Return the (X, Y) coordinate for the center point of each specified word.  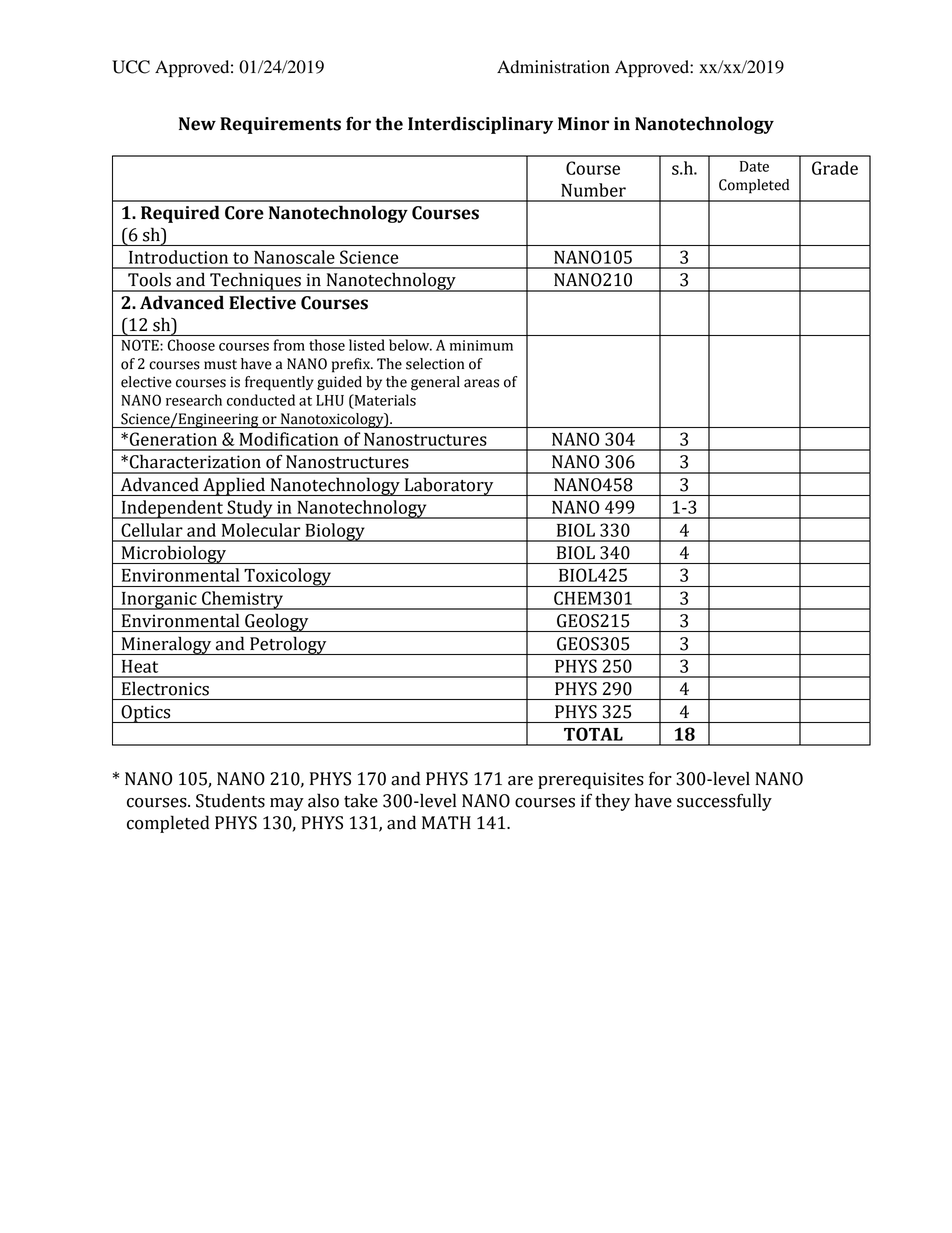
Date (754, 166)
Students (230, 800)
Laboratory (449, 486)
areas (481, 383)
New (197, 124)
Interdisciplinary (480, 125)
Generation (172, 439)
